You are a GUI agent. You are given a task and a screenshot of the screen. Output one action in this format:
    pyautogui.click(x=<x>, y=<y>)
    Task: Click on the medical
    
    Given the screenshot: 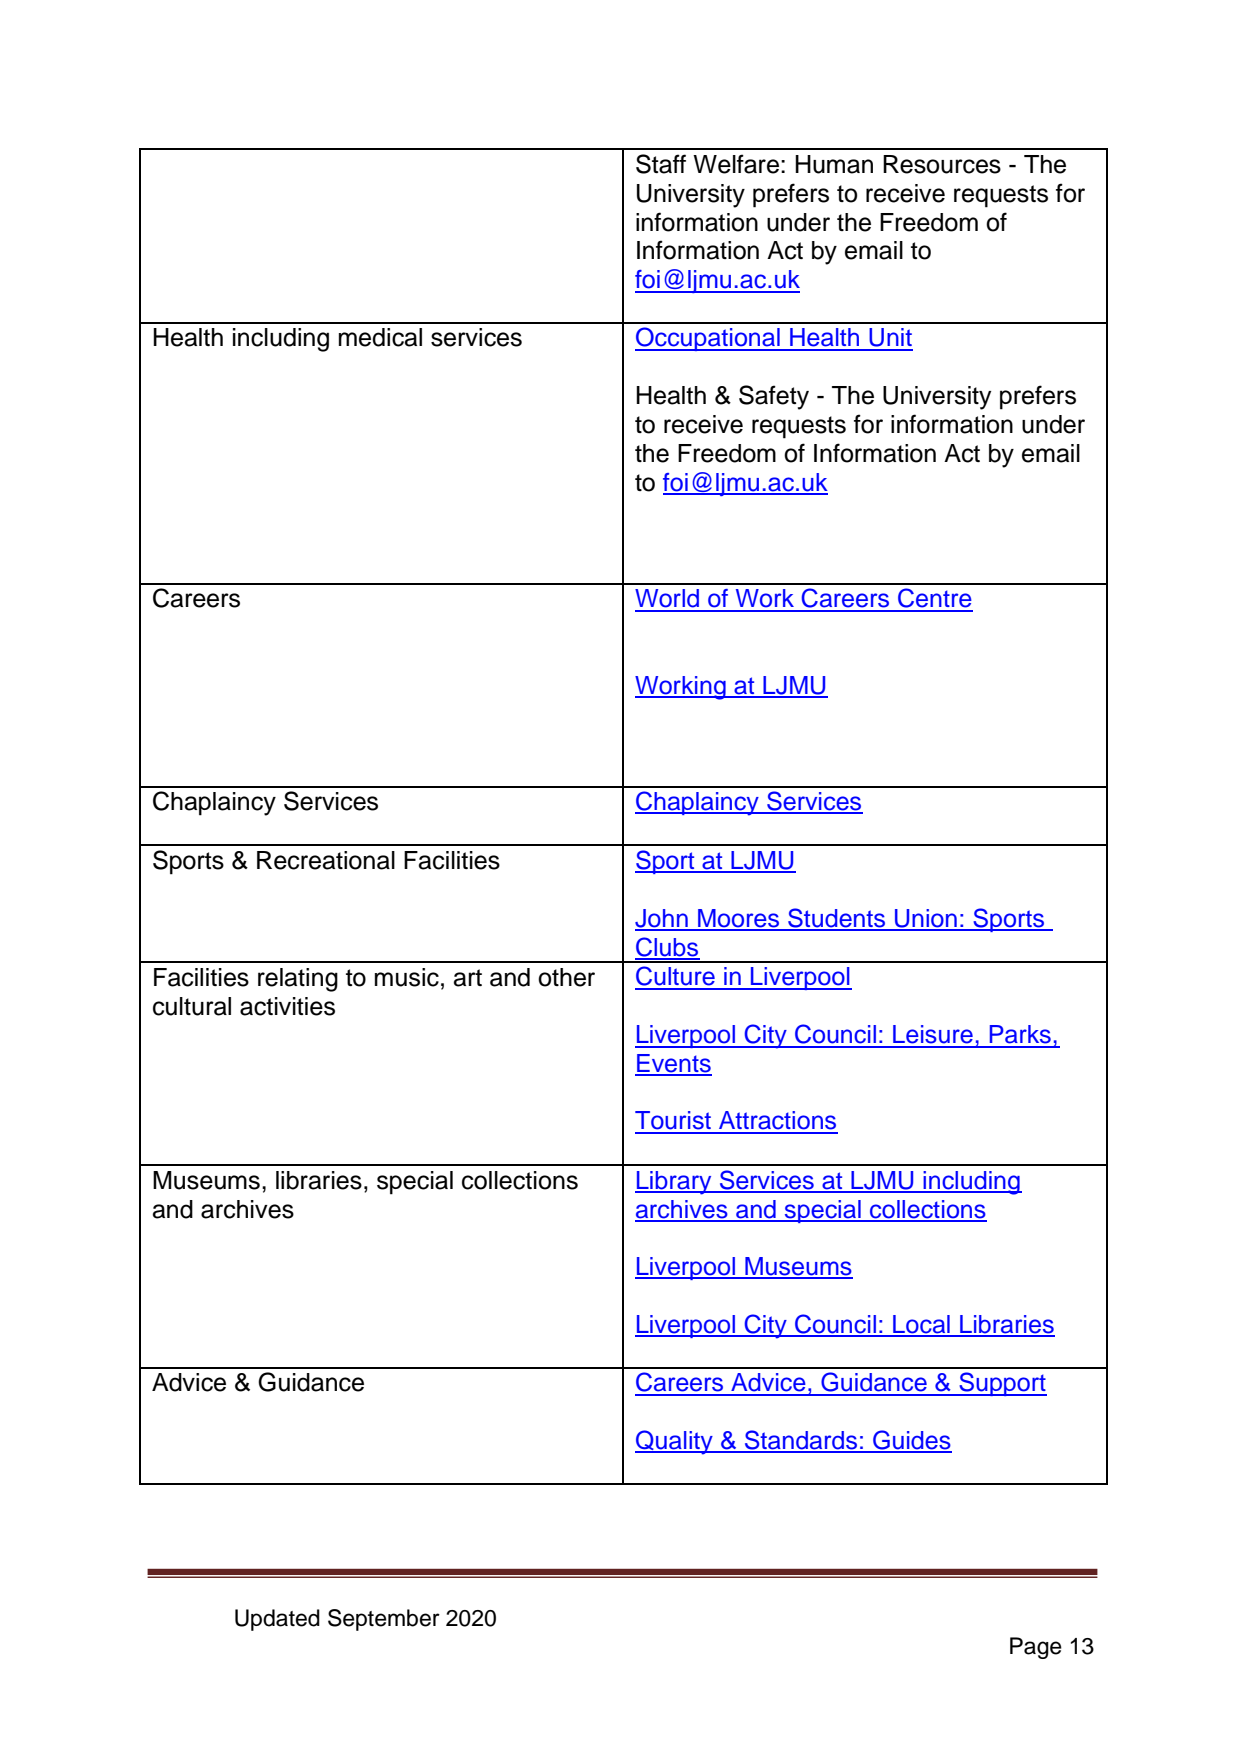 What is the action you would take?
    pyautogui.click(x=380, y=337)
